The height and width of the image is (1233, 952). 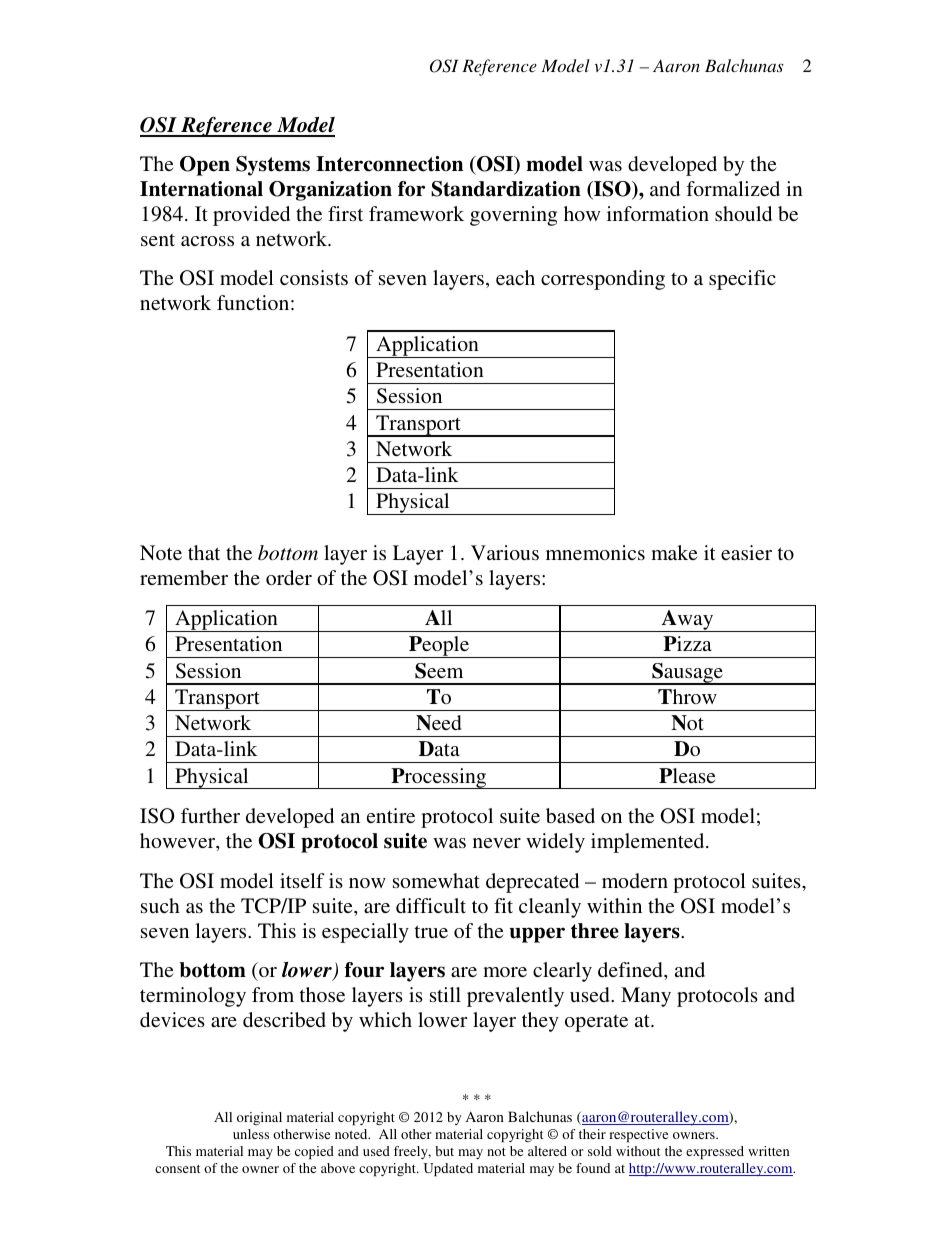 What do you see at coordinates (505, 552) in the image?
I see `Various` at bounding box center [505, 552].
